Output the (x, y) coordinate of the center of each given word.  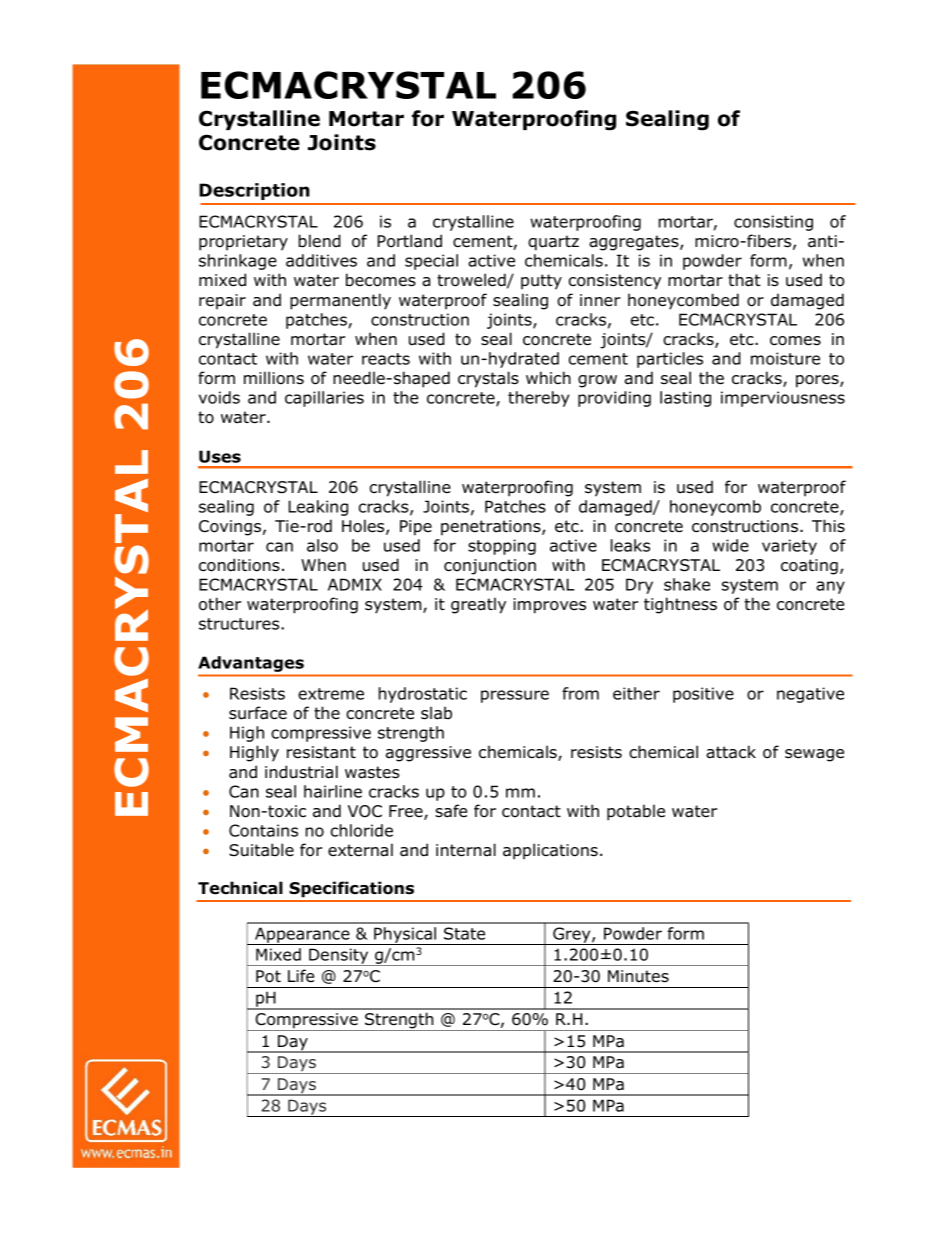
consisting (773, 223)
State (464, 933)
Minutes (638, 976)
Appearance (302, 936)
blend (320, 241)
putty (541, 282)
